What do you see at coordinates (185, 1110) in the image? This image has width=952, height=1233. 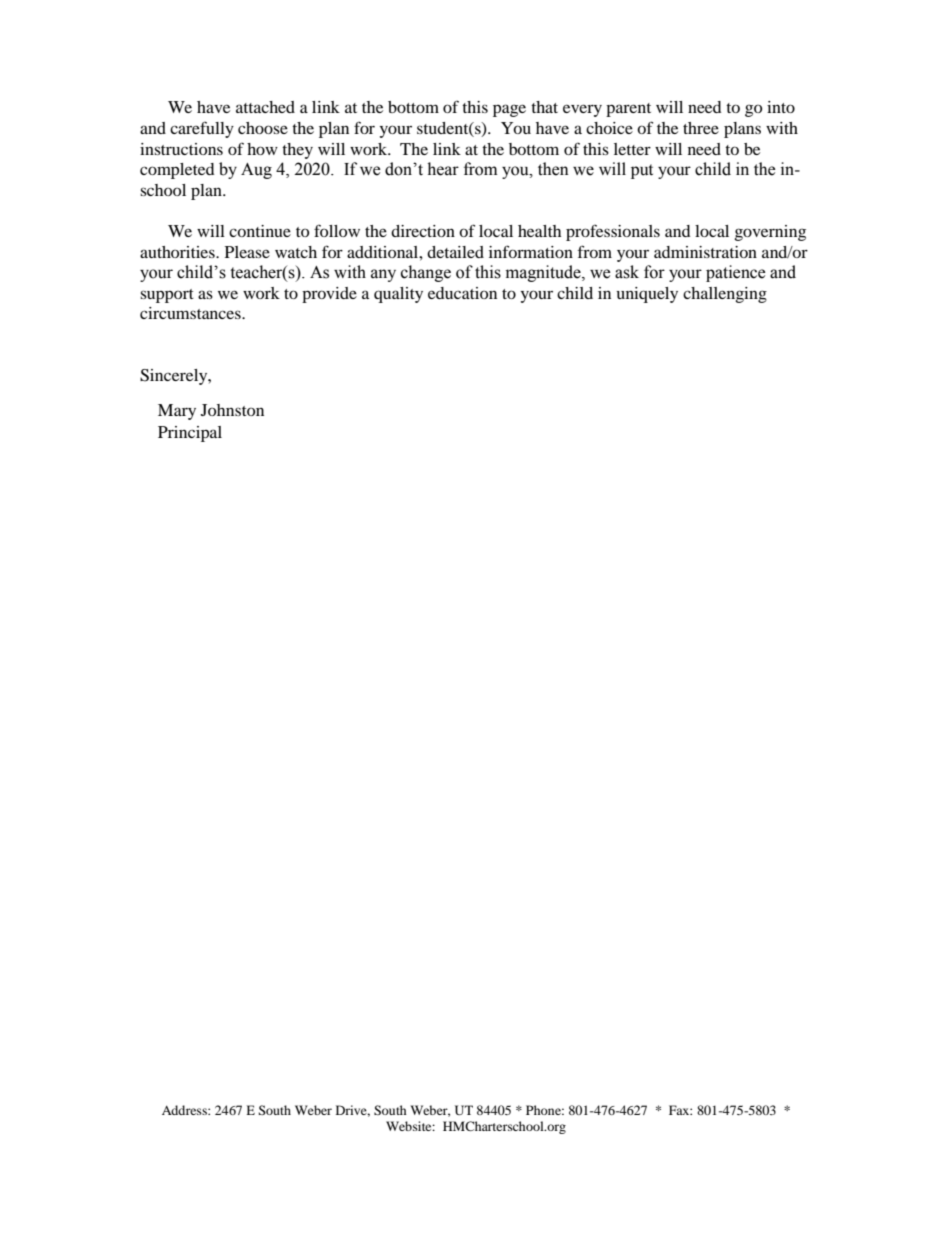 I see `Address` at bounding box center [185, 1110].
